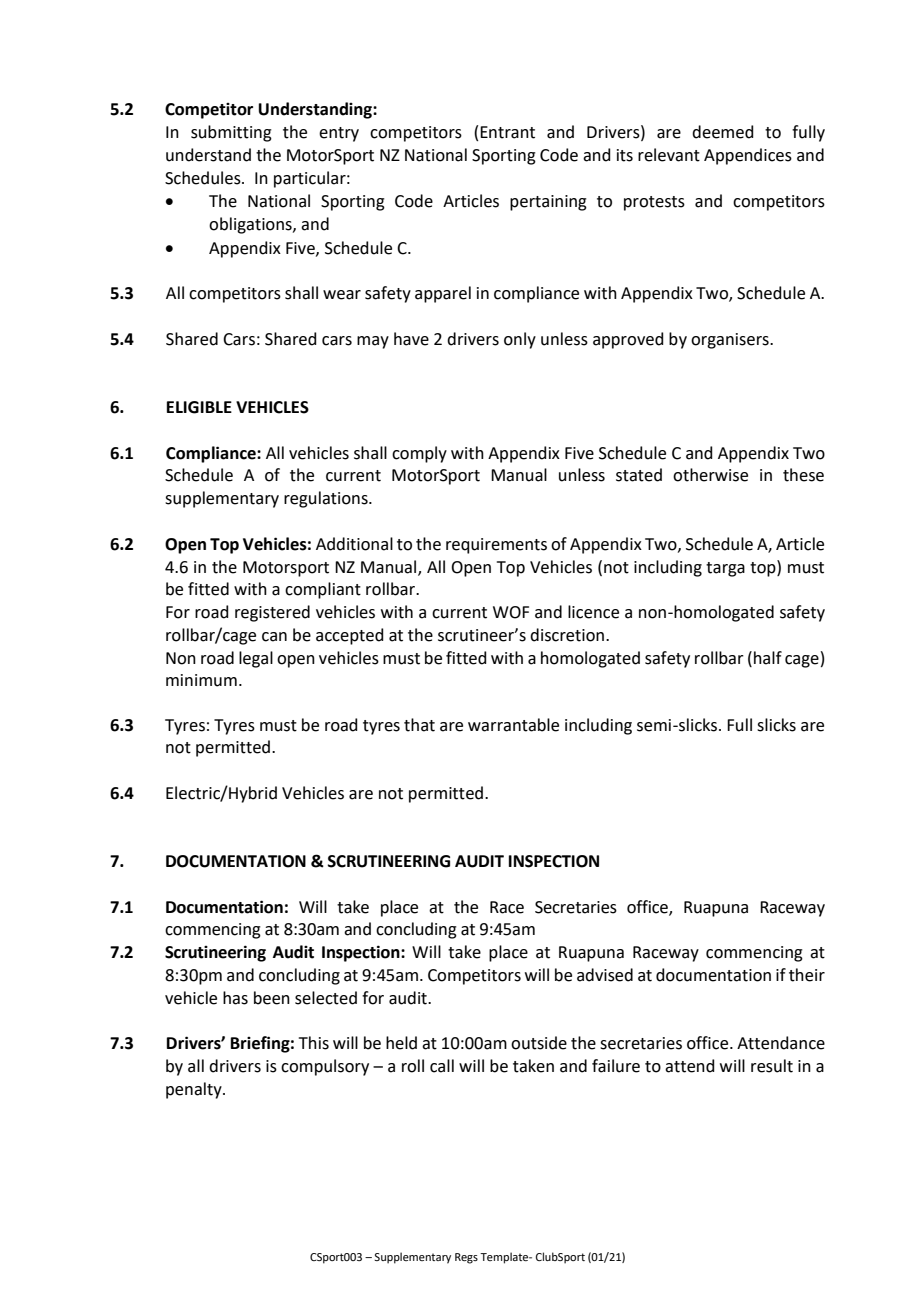 This screenshot has width=924, height=1308. What do you see at coordinates (507, 132) in the screenshot?
I see `Entrant` at bounding box center [507, 132].
